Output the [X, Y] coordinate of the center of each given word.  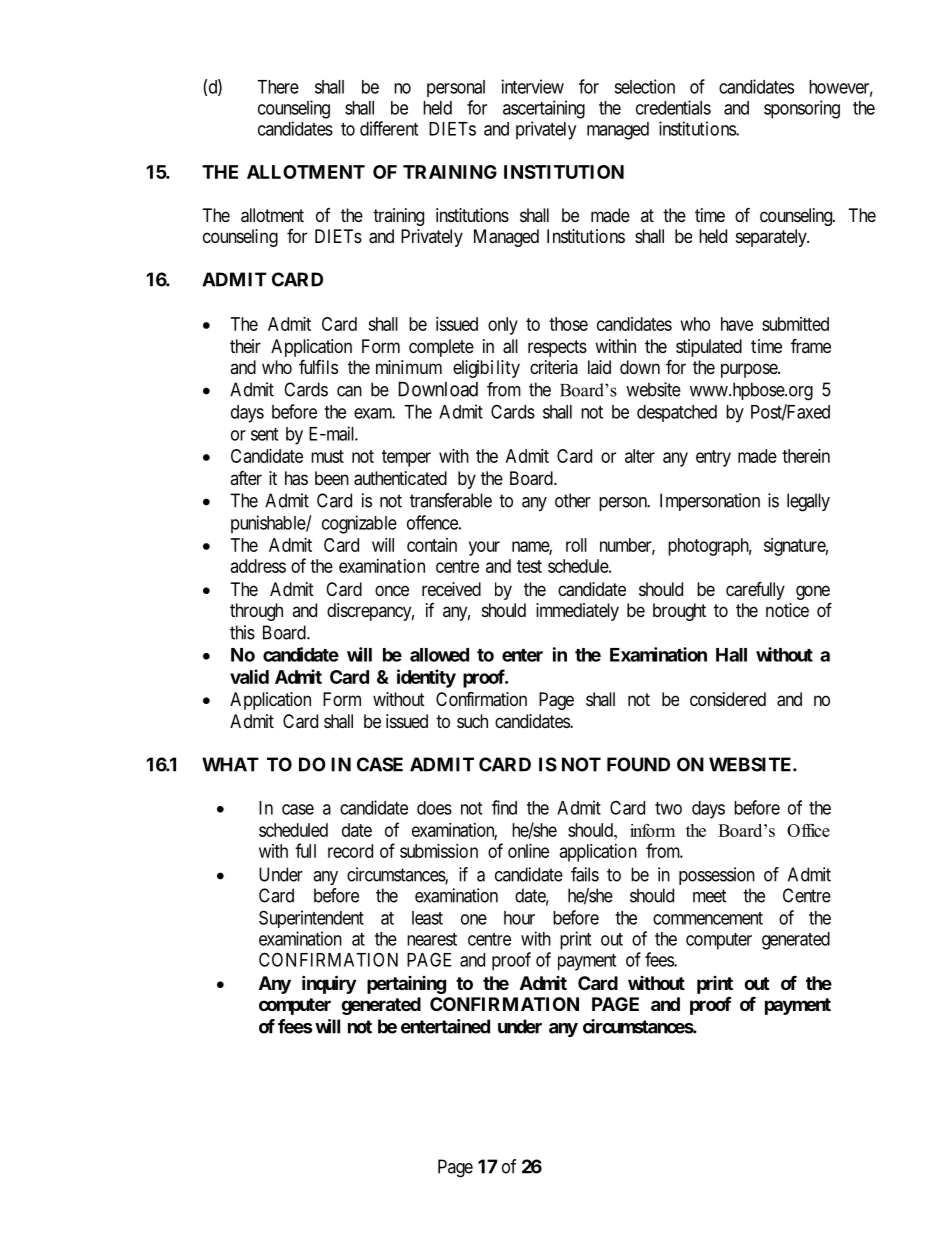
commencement [708, 918]
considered [728, 699]
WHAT [230, 764]
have [737, 324]
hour [519, 918]
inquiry [329, 984]
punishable [269, 524]
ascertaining [544, 109]
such [472, 721]
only [503, 326]
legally [808, 502]
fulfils [318, 366]
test [529, 566]
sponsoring [802, 109]
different [389, 128]
